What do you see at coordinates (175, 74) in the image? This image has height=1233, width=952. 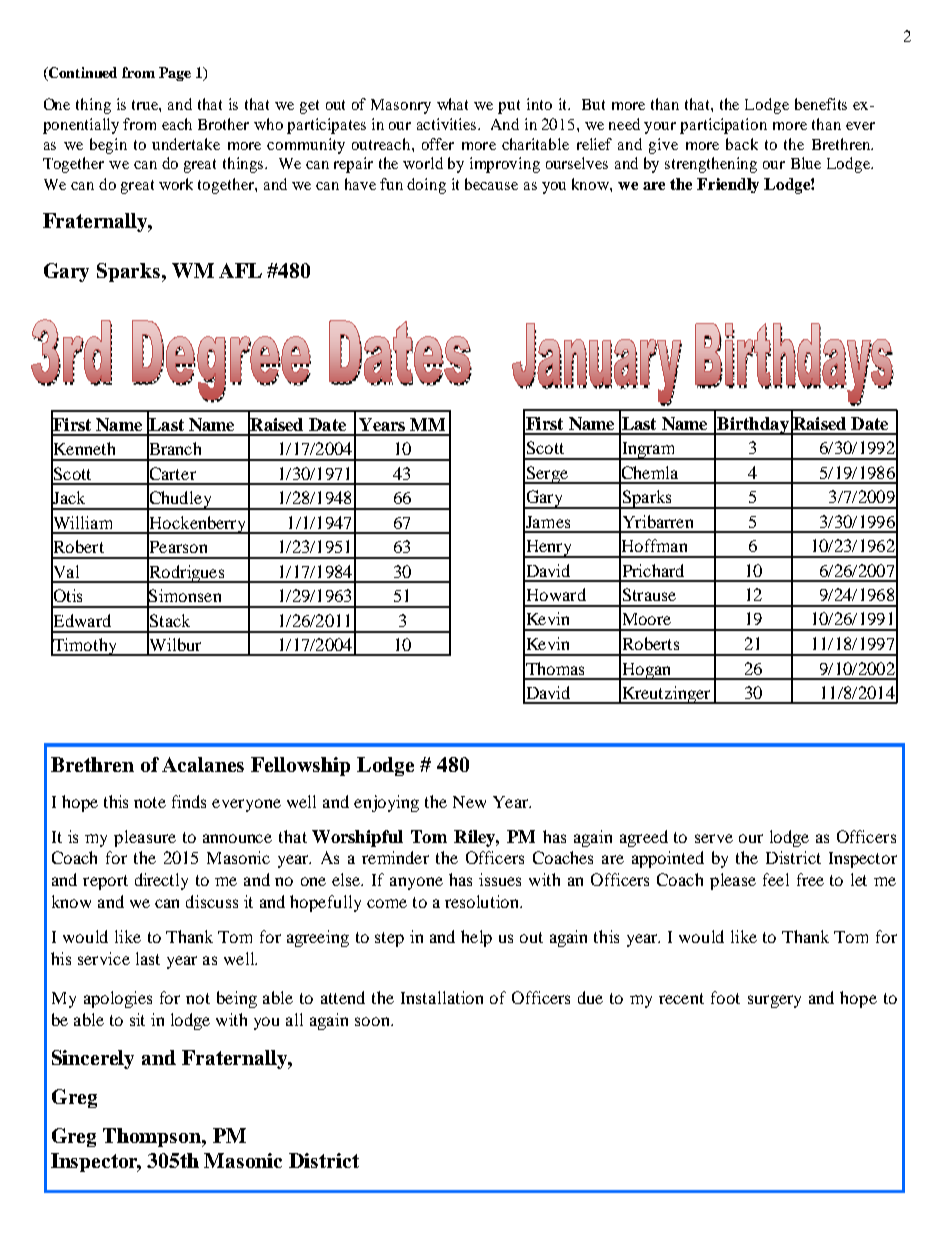 I see `Page` at bounding box center [175, 74].
